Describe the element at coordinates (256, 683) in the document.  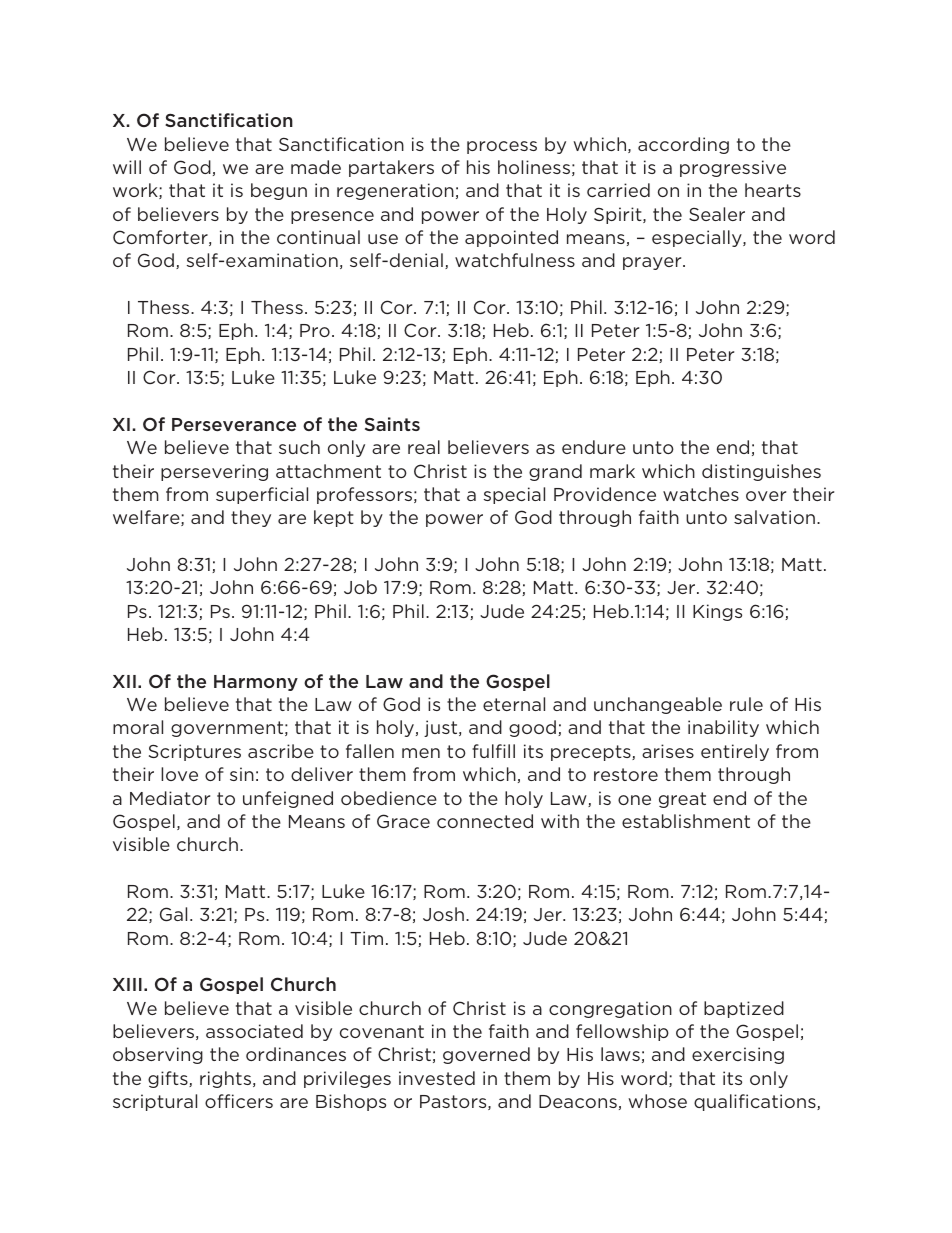
I see `Harmony` at that location.
